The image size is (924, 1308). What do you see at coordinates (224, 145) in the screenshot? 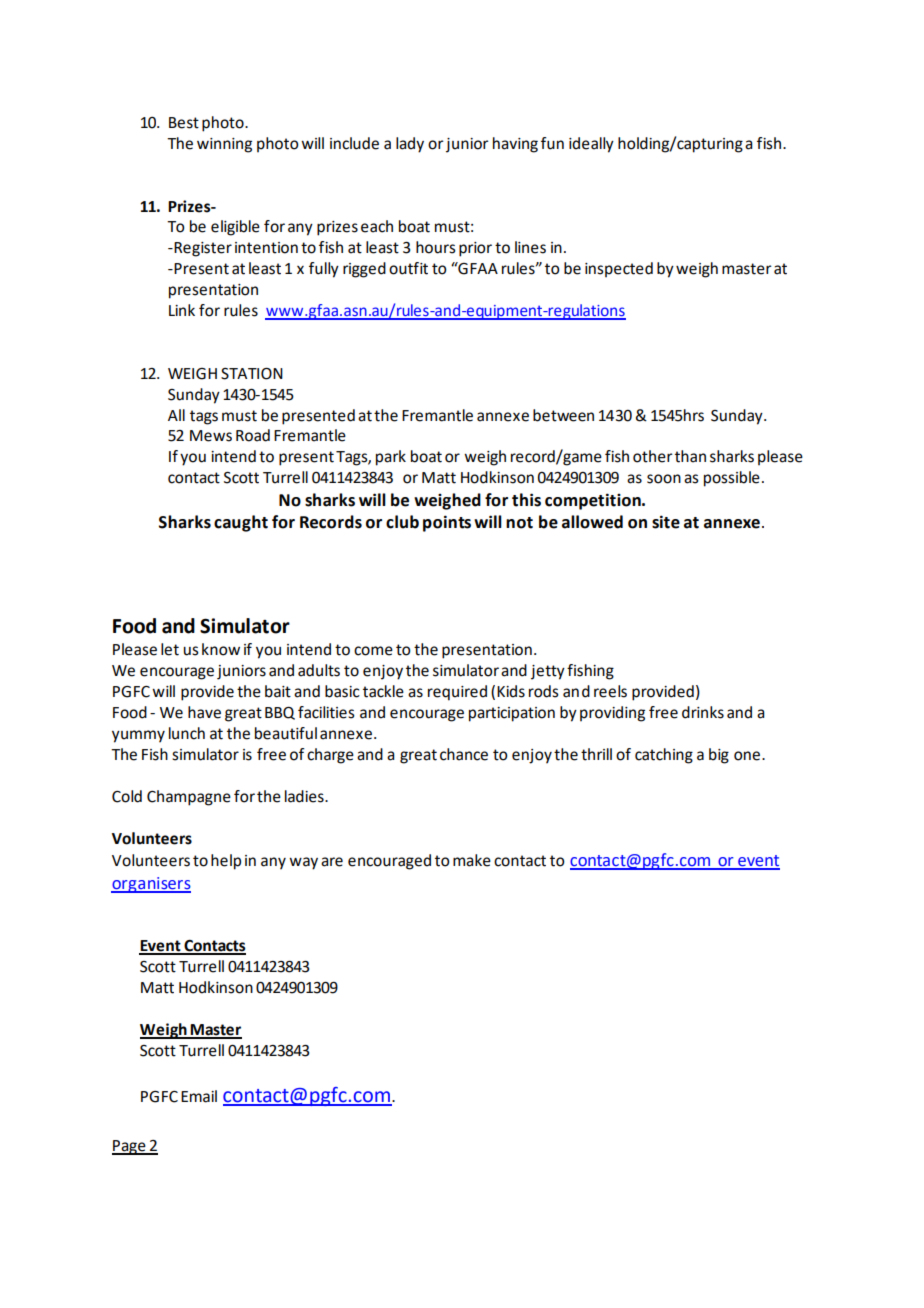
I see `winning` at bounding box center [224, 145].
